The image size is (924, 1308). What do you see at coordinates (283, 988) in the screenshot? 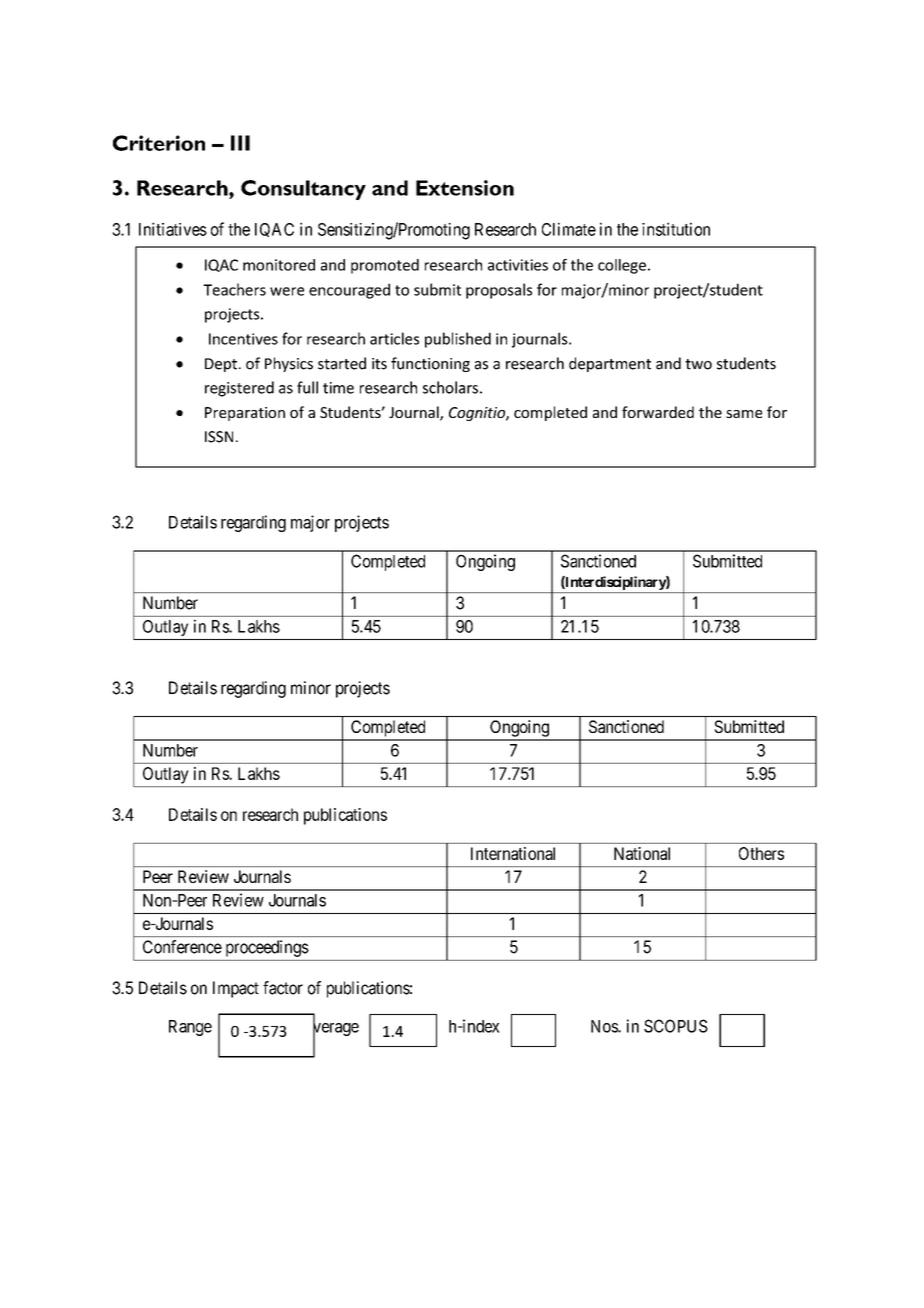
I see `factor` at bounding box center [283, 988].
